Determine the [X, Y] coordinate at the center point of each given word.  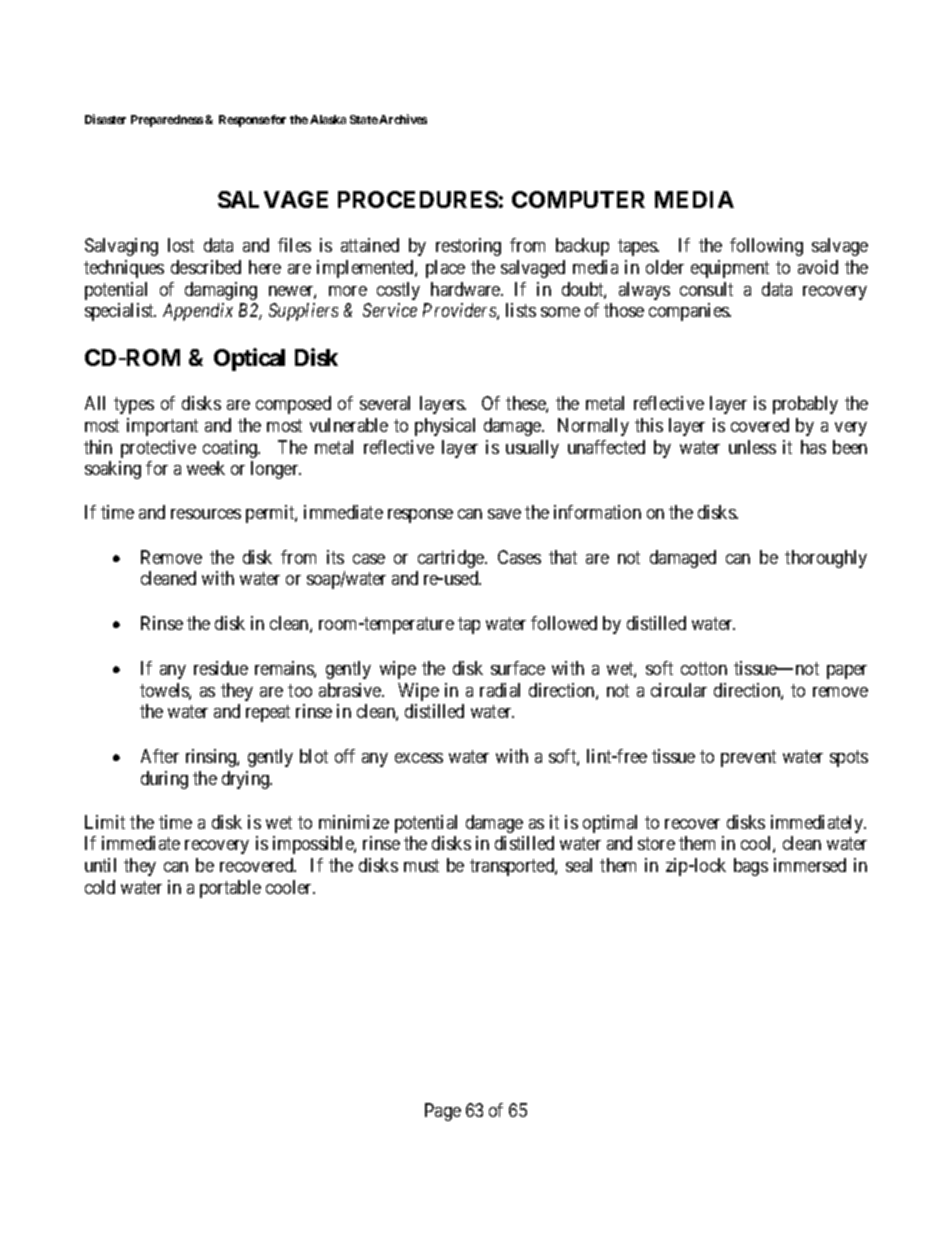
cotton [704, 668]
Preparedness [167, 121]
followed [564, 623]
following [766, 247]
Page [443, 1112]
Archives [403, 119]
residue [221, 668]
